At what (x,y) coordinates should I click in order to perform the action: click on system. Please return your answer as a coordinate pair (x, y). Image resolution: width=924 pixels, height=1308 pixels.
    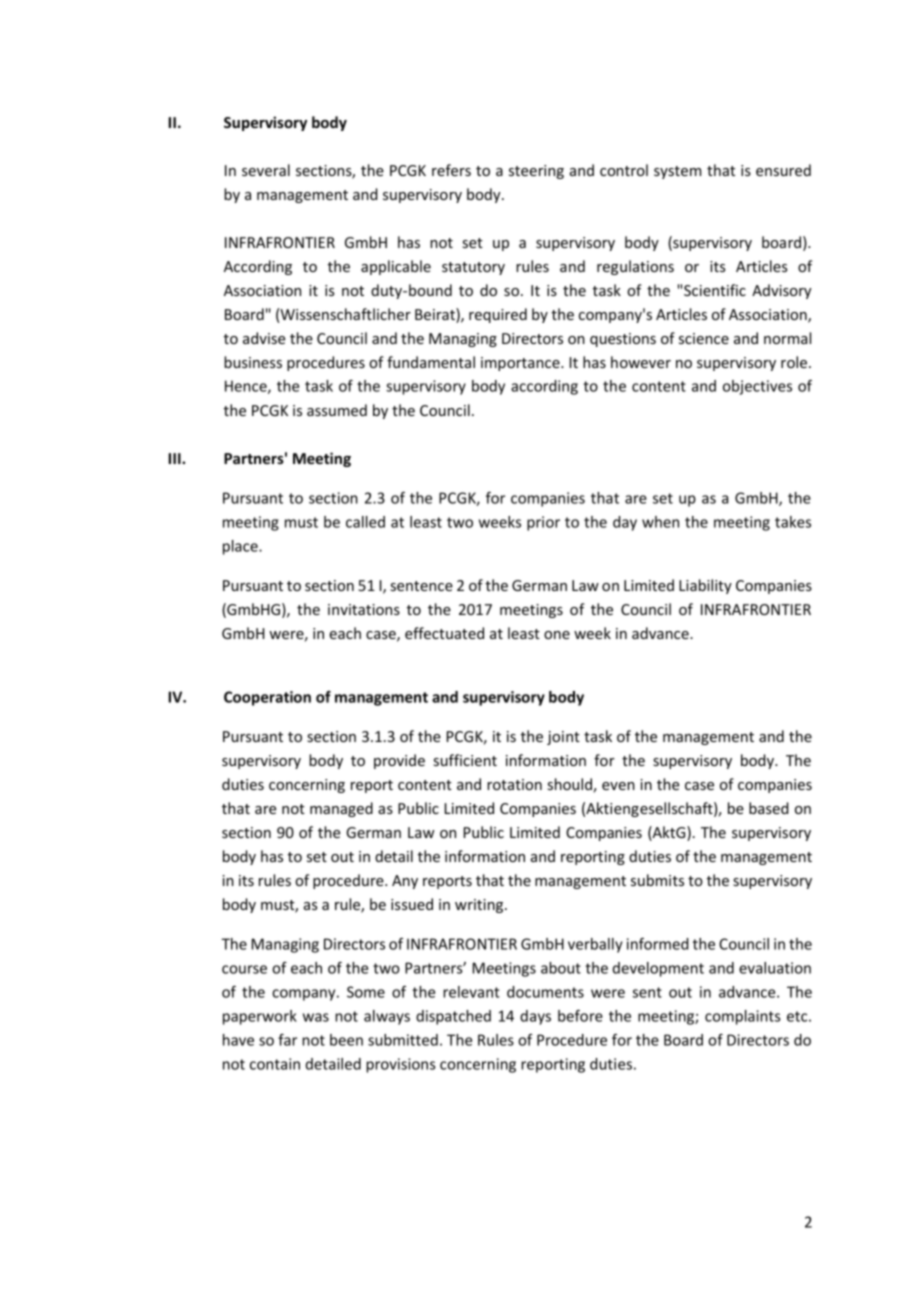
    Looking at the image, I should click on (677, 172).
